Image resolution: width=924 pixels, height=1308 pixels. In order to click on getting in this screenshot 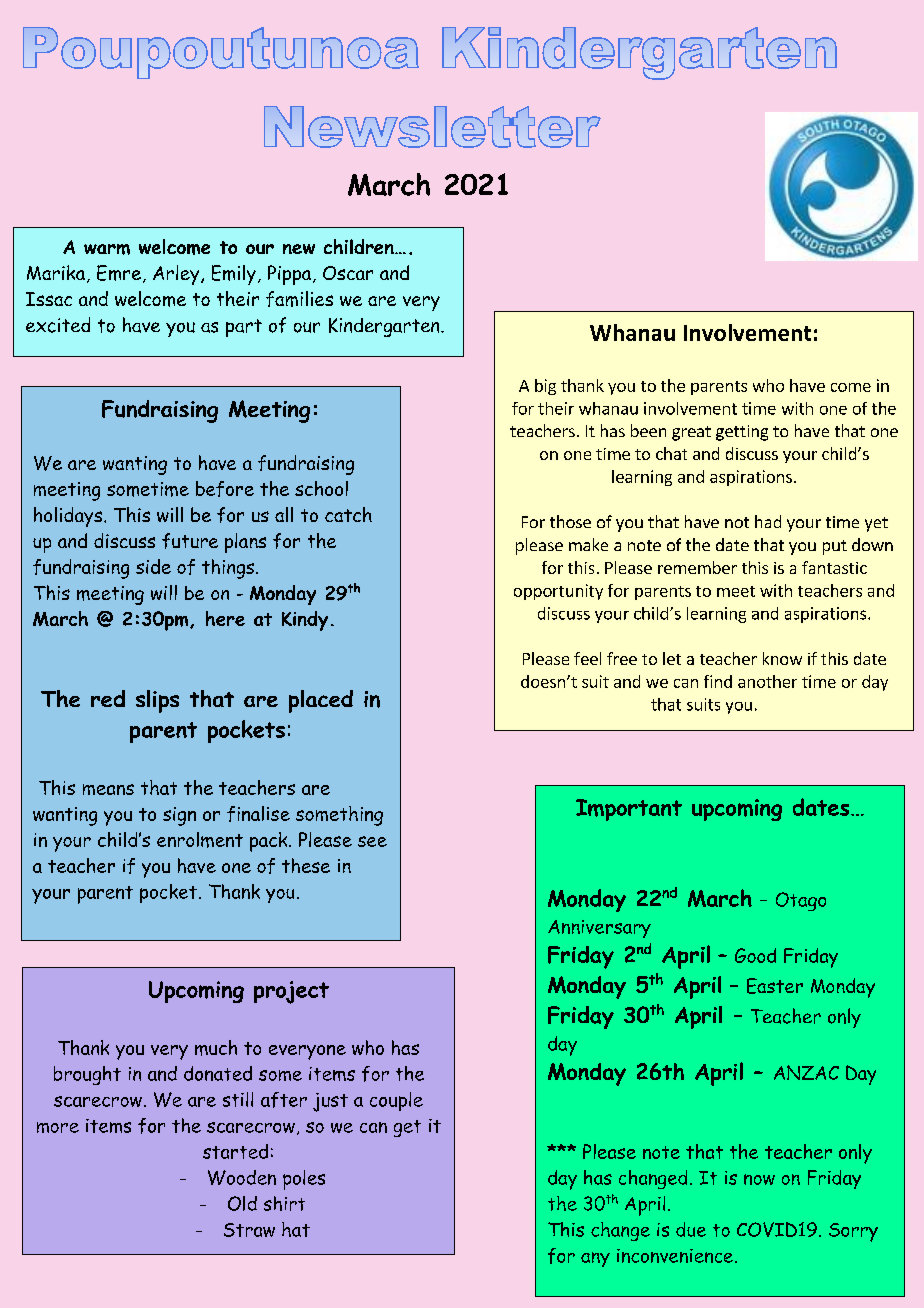, I will do `click(742, 433)`.
